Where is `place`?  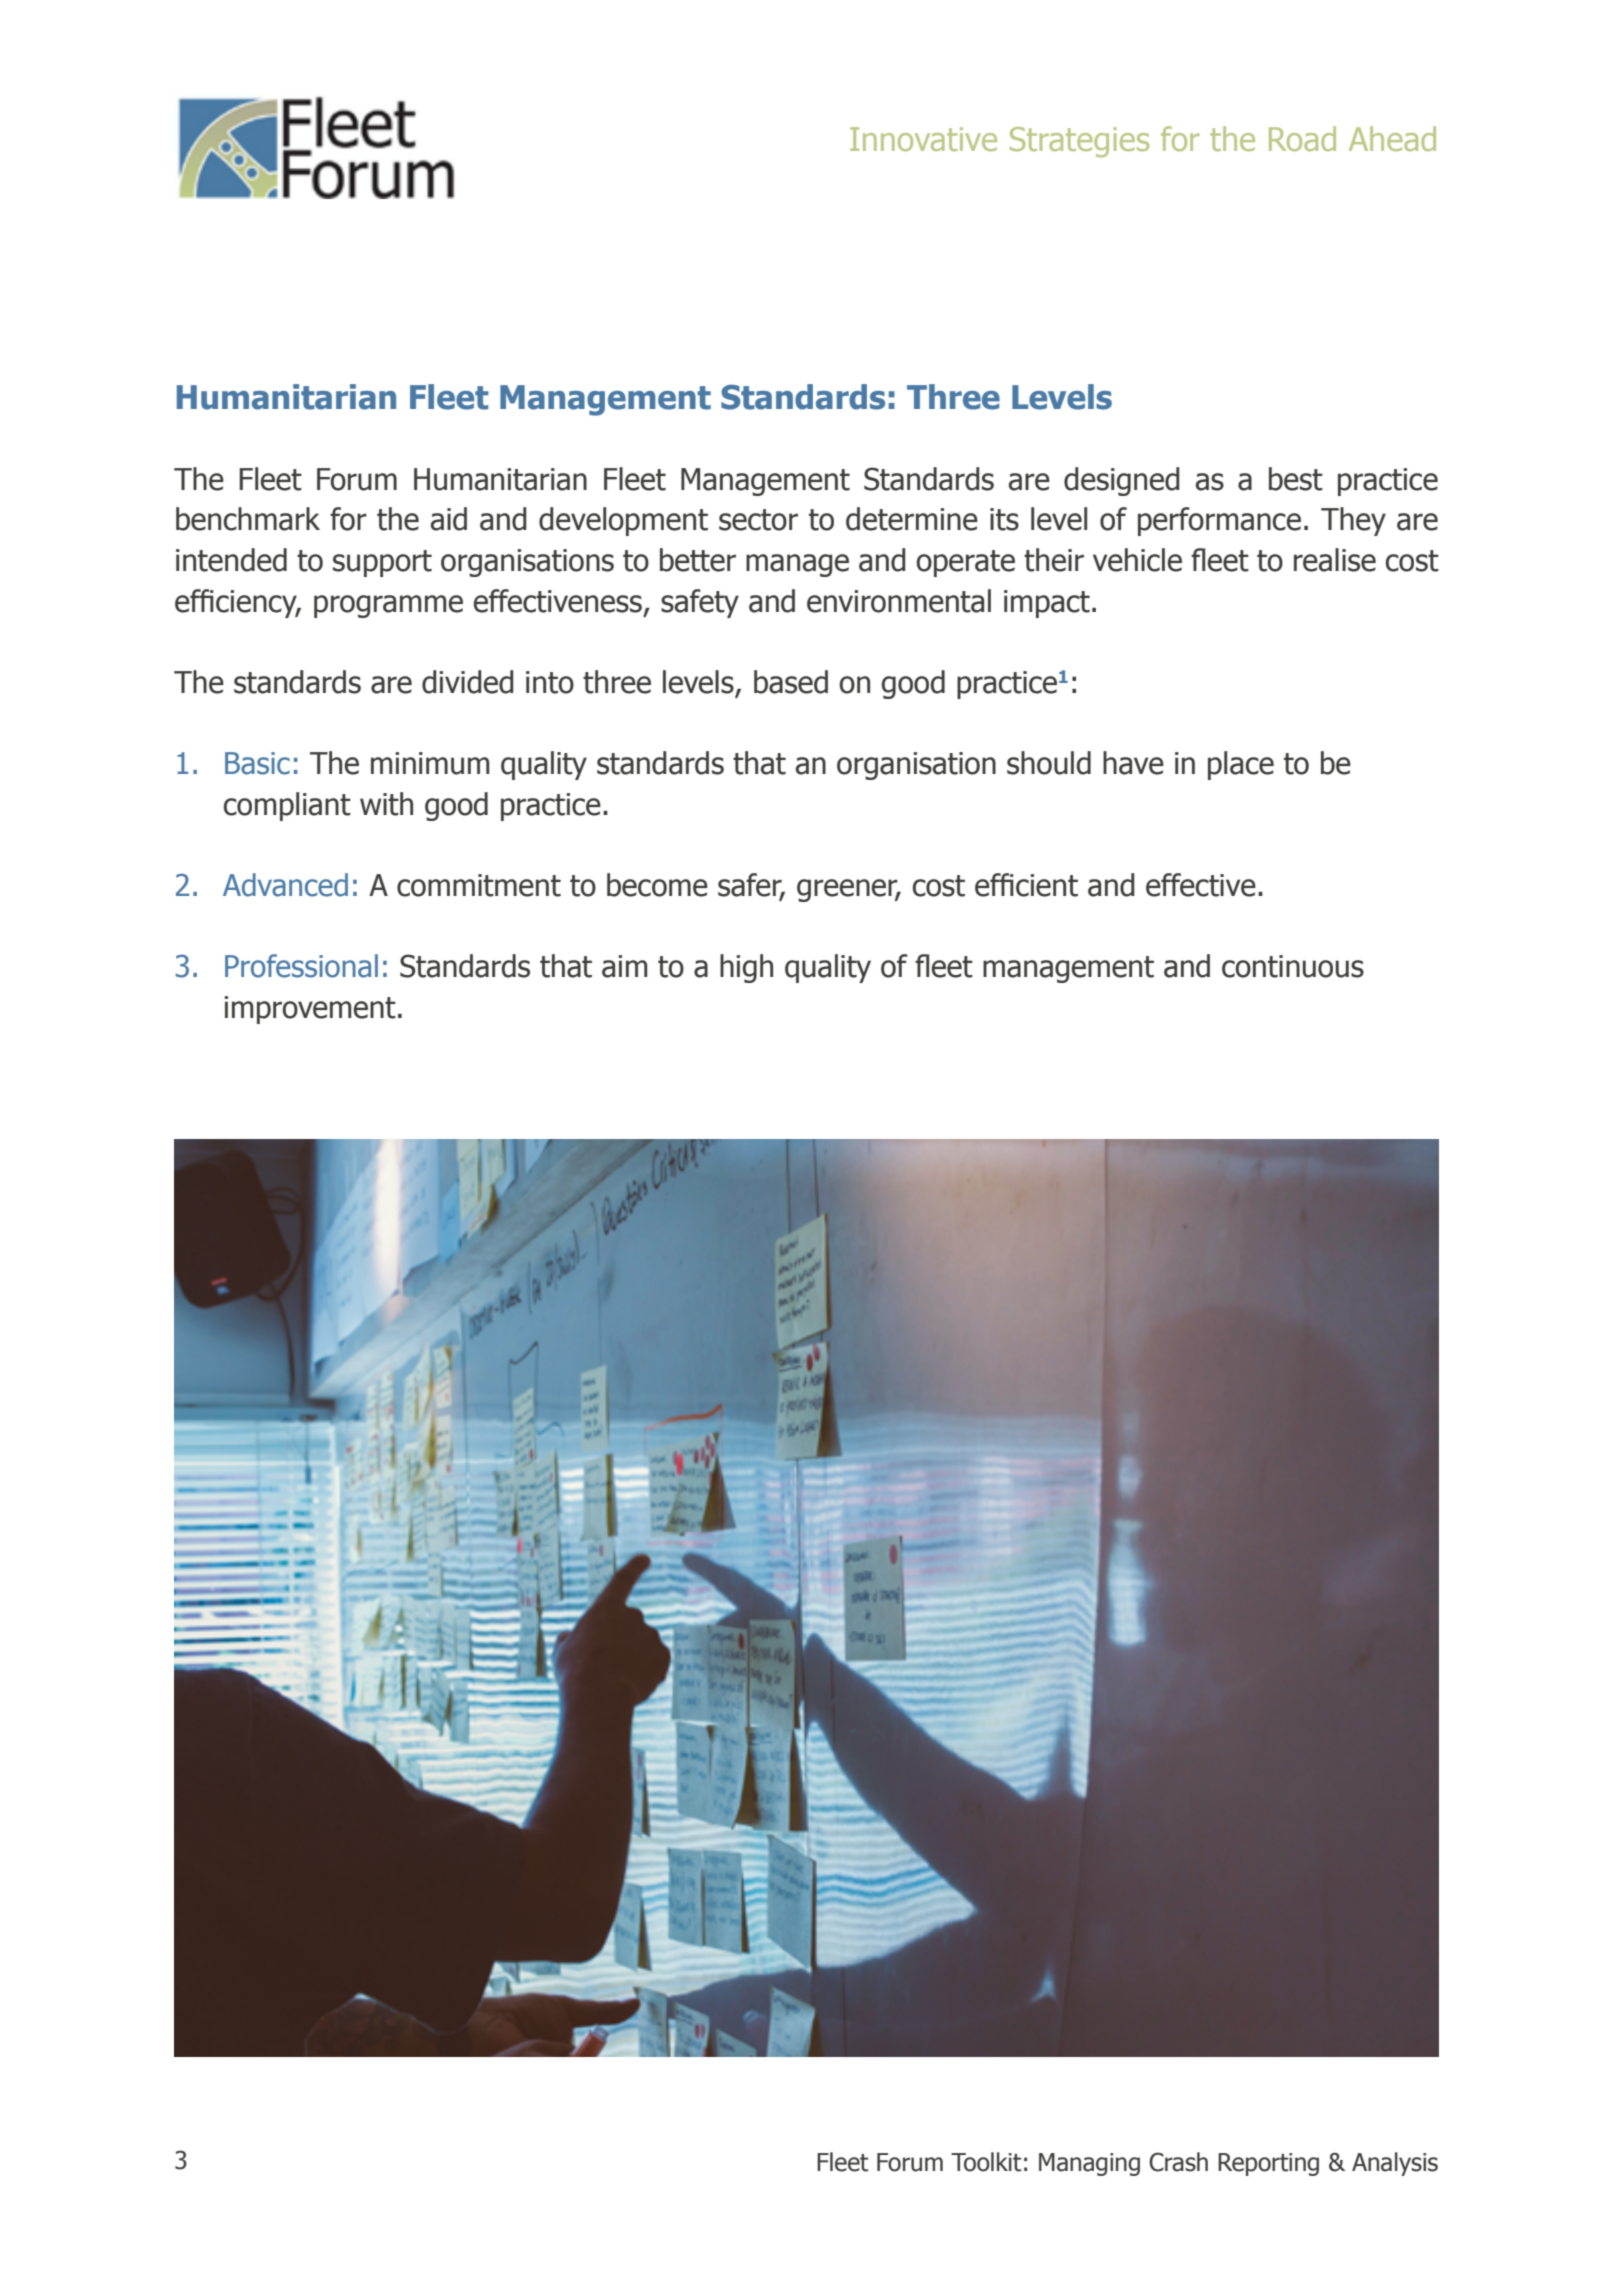 place is located at coordinates (1241, 765).
